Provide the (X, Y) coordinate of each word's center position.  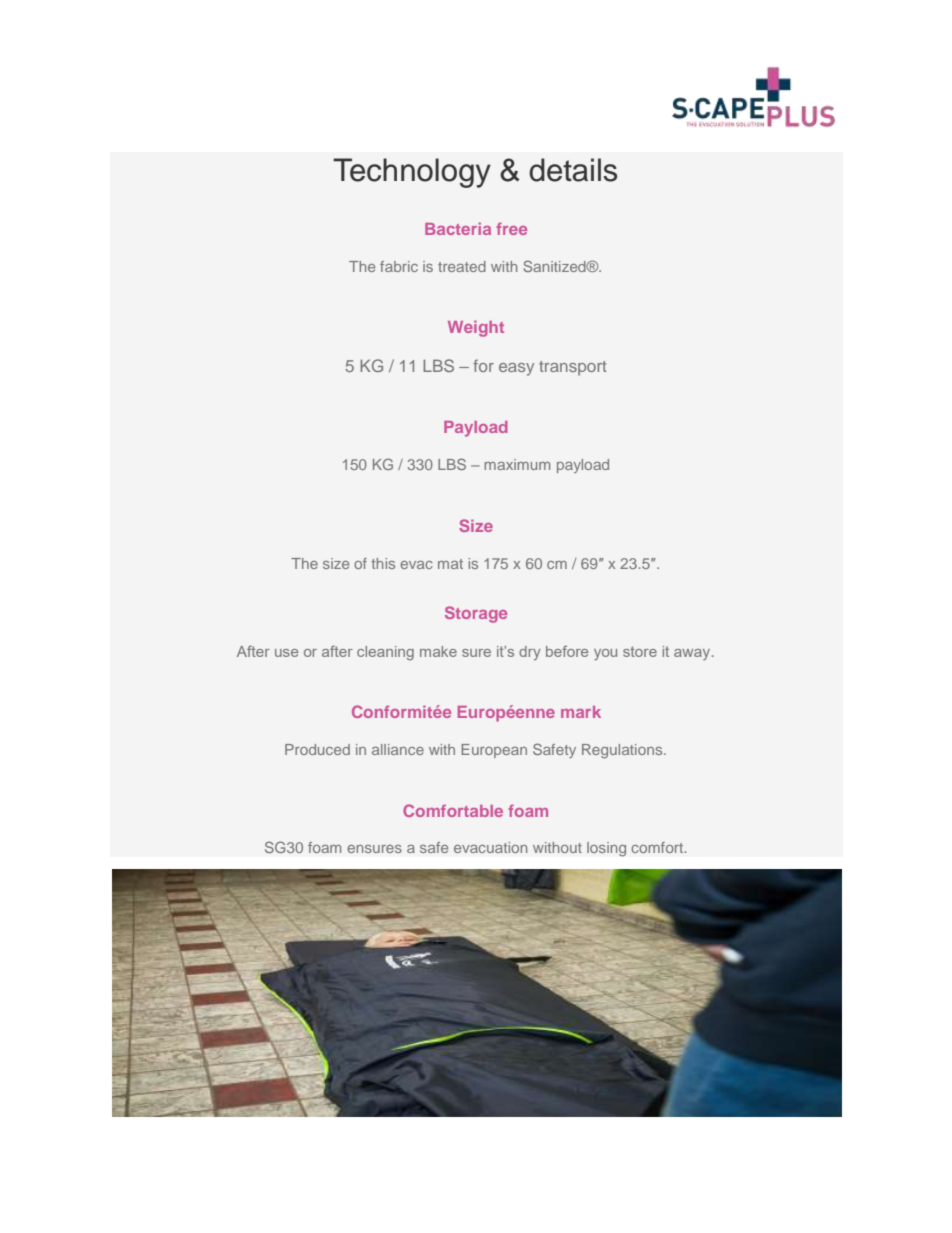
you (605, 654)
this (383, 563)
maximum (517, 464)
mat (450, 564)
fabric (399, 266)
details (573, 170)
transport (573, 368)
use (286, 653)
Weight (476, 328)
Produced (317, 749)
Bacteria (458, 228)
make (438, 651)
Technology (412, 173)
